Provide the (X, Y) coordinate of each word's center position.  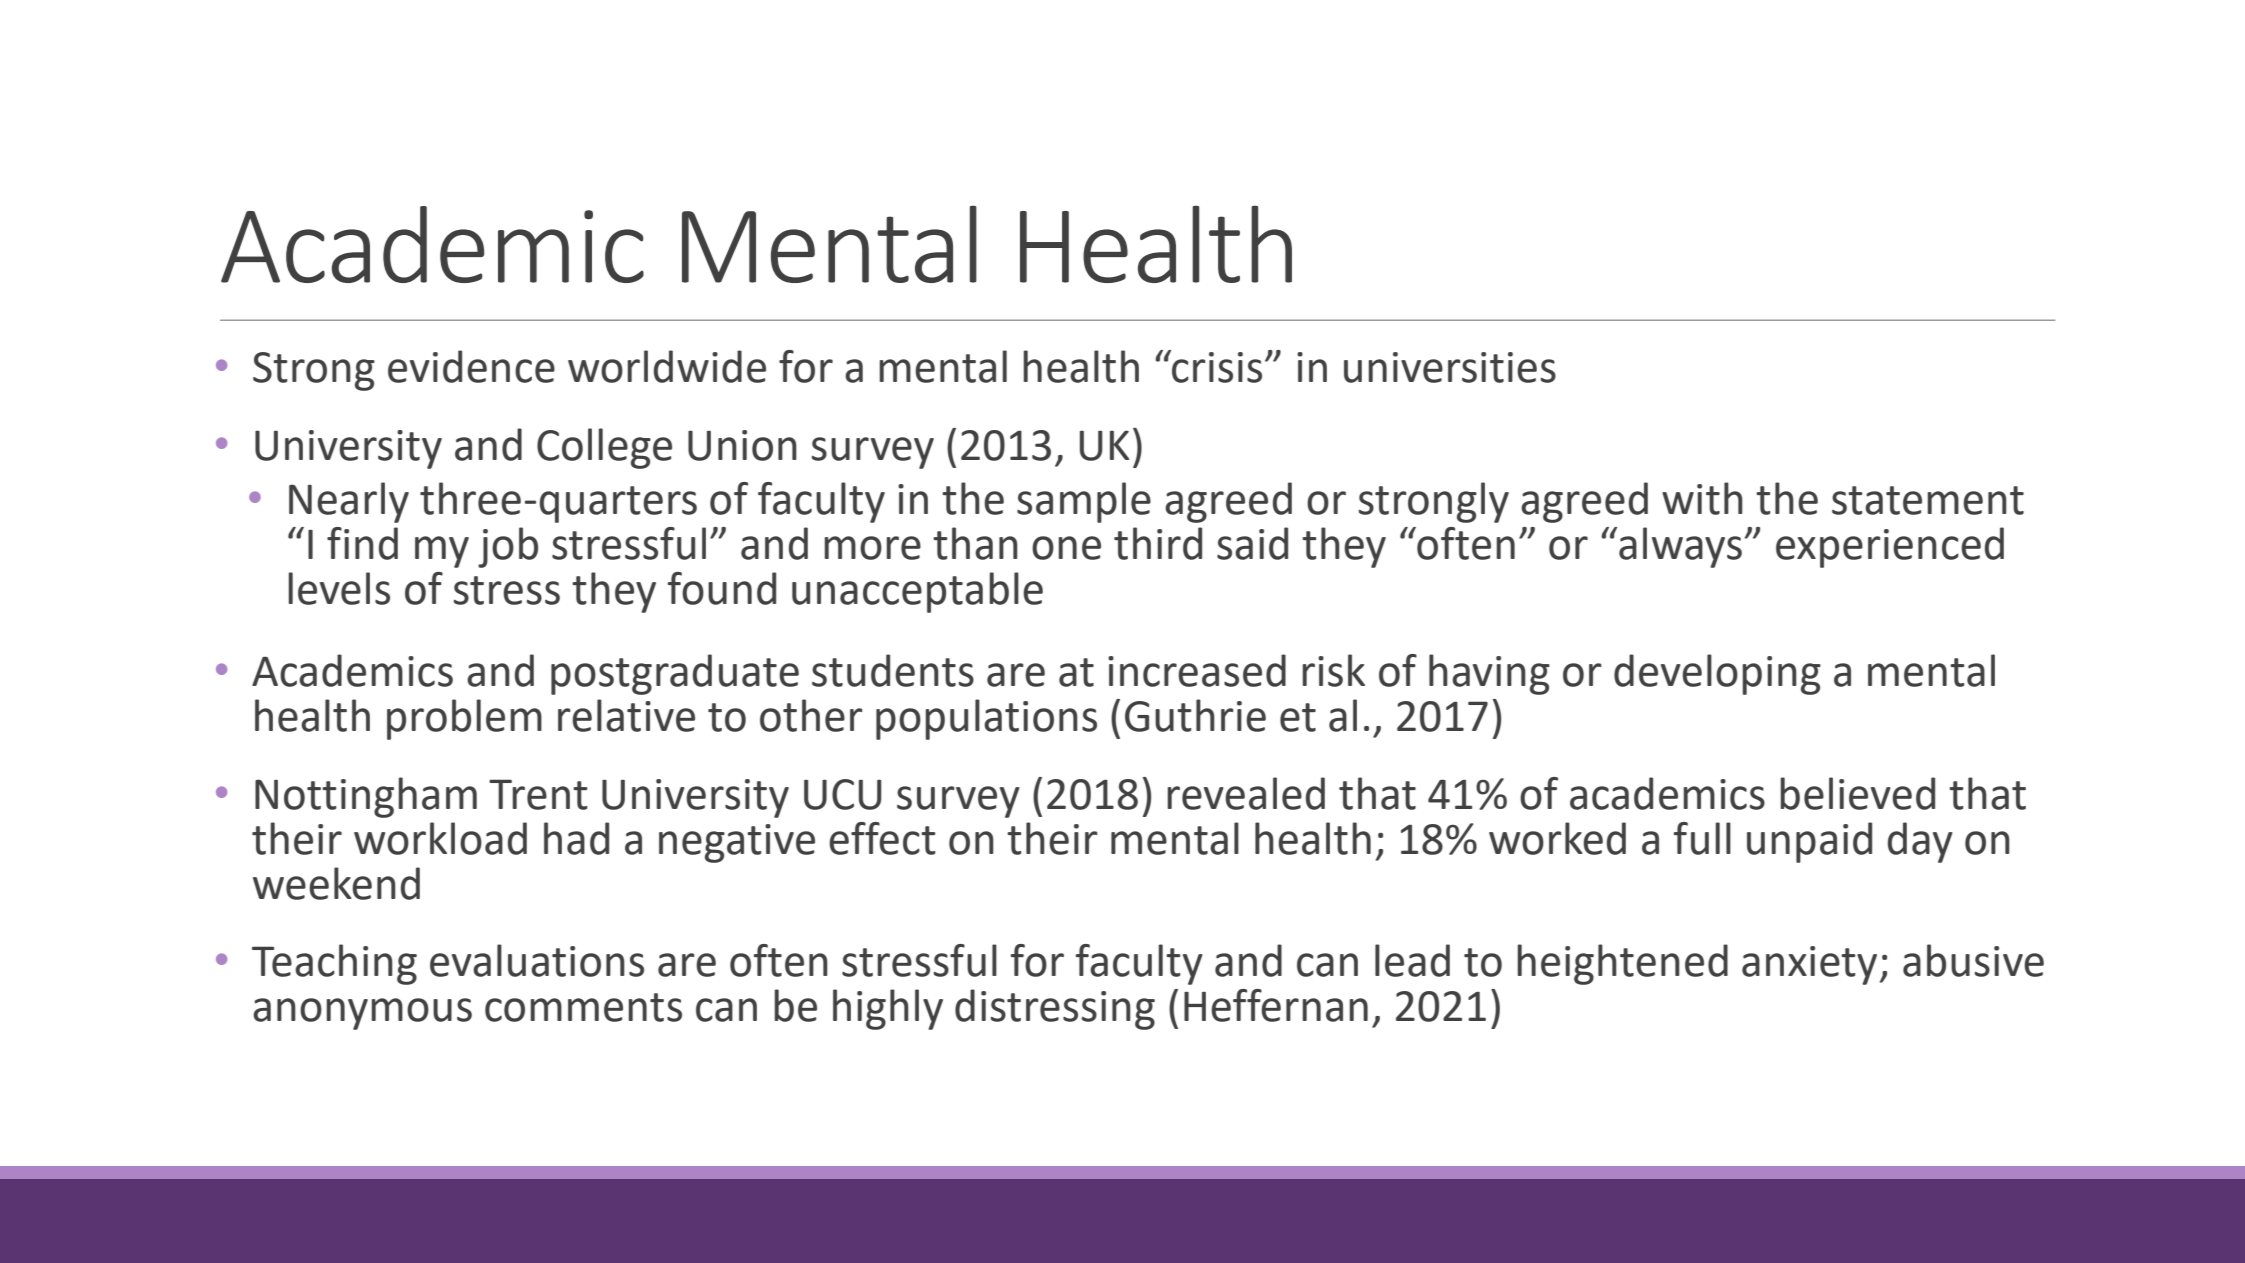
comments (583, 1007)
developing (1717, 674)
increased (1197, 670)
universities (1450, 367)
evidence (471, 366)
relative (626, 715)
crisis (1216, 366)
